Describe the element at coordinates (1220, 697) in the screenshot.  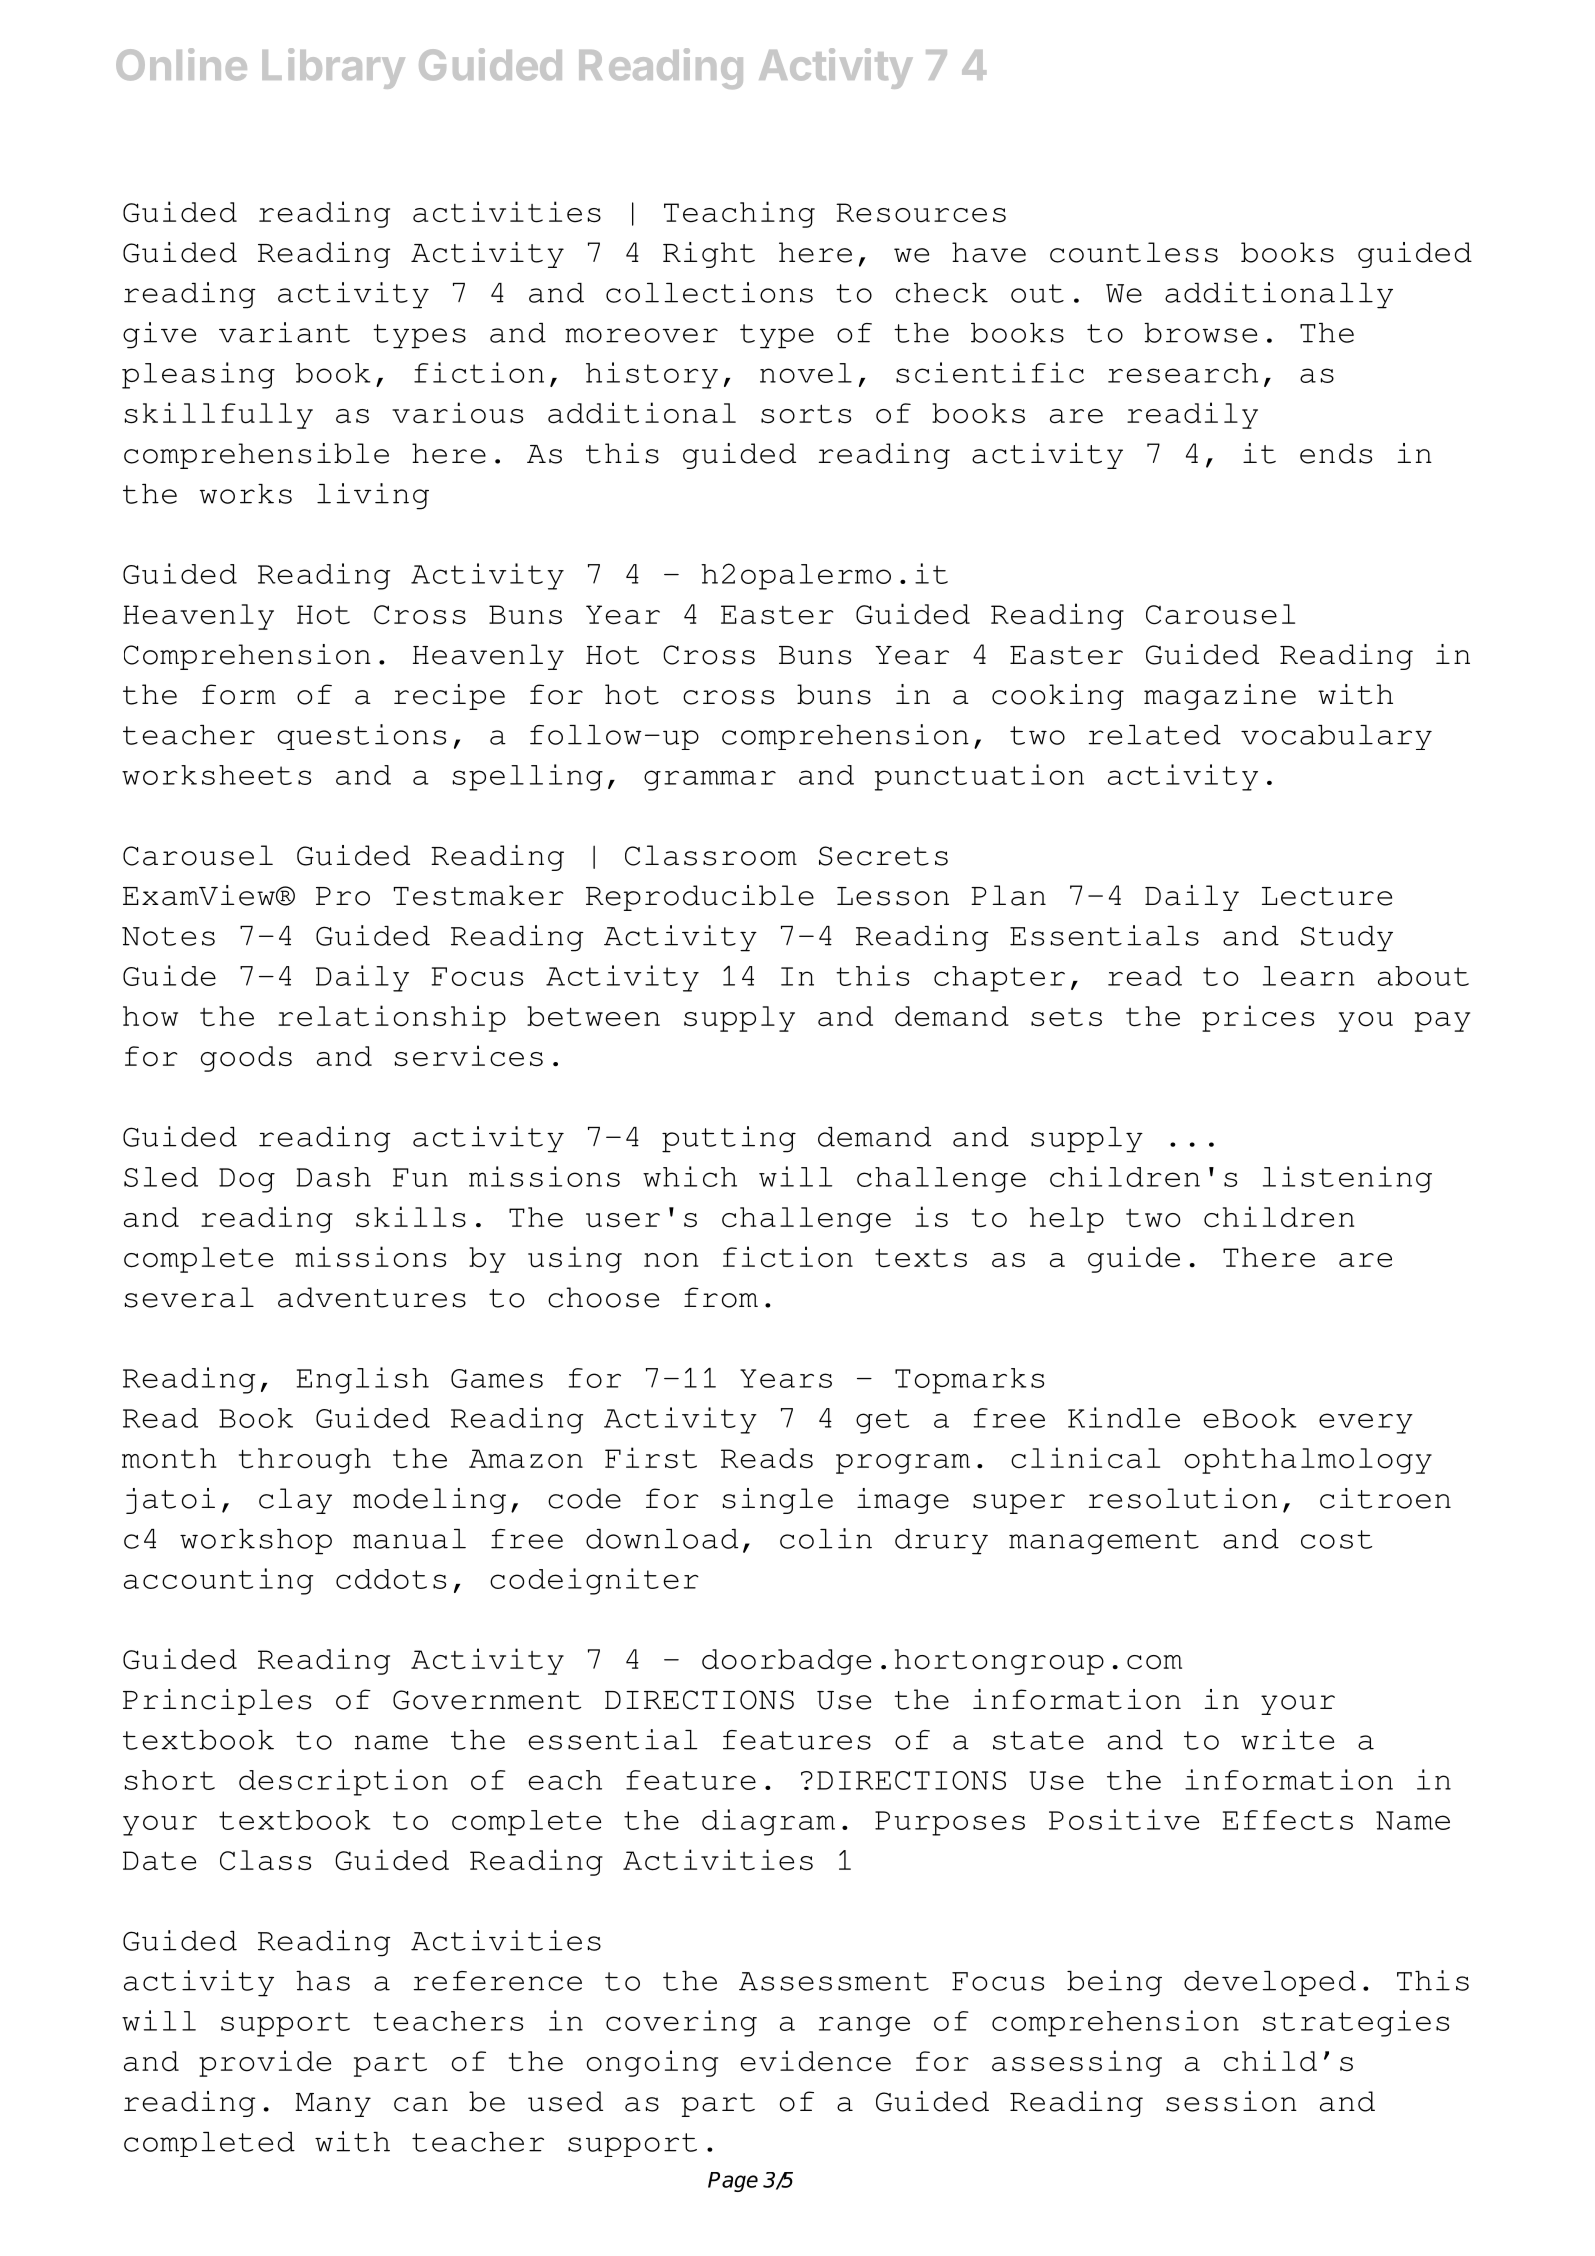
I see `magazine` at that location.
